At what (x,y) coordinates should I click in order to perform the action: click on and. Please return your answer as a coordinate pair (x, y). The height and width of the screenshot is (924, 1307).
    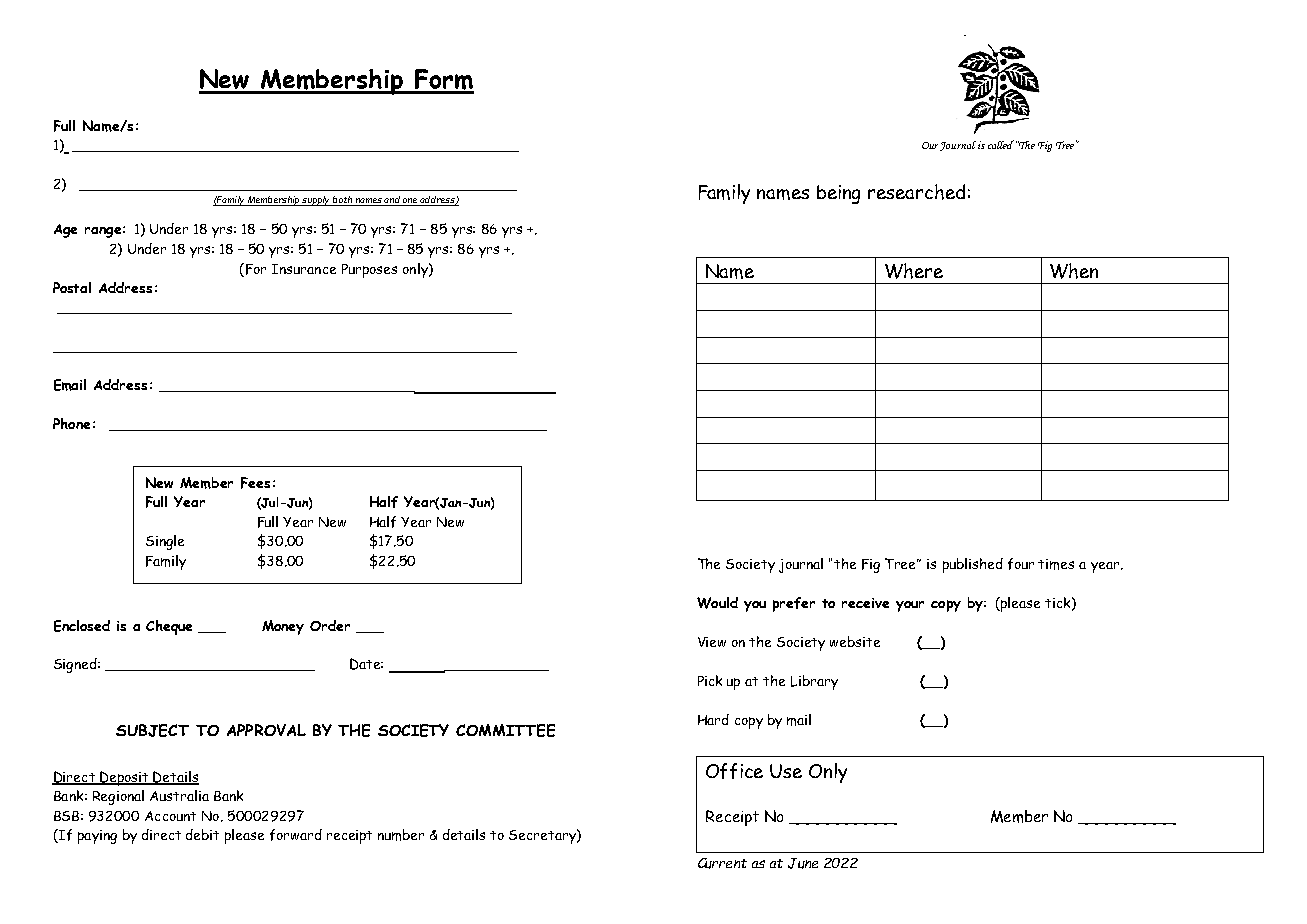
    Looking at the image, I should click on (393, 201).
